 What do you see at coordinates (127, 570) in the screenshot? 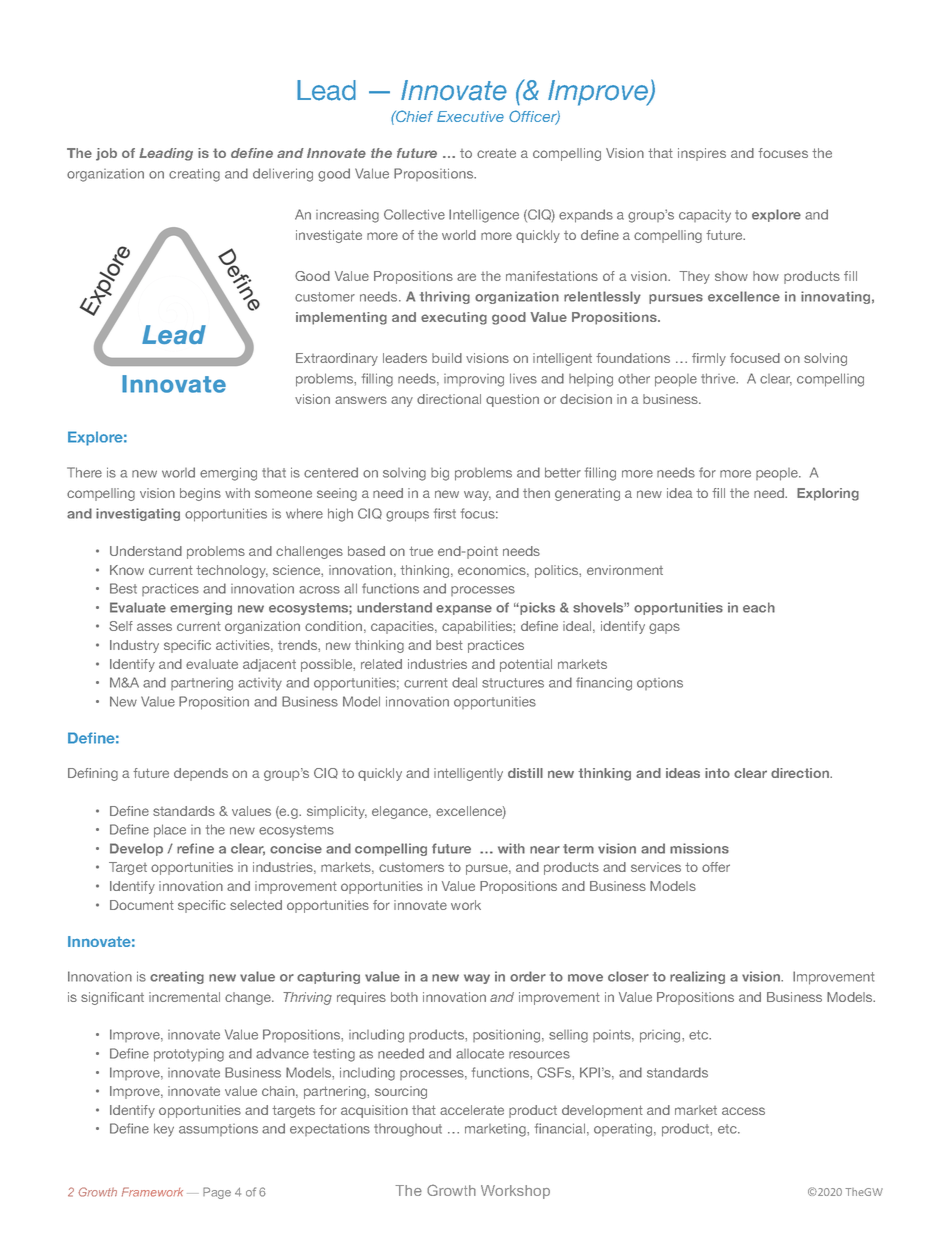
I see `Know` at bounding box center [127, 570].
